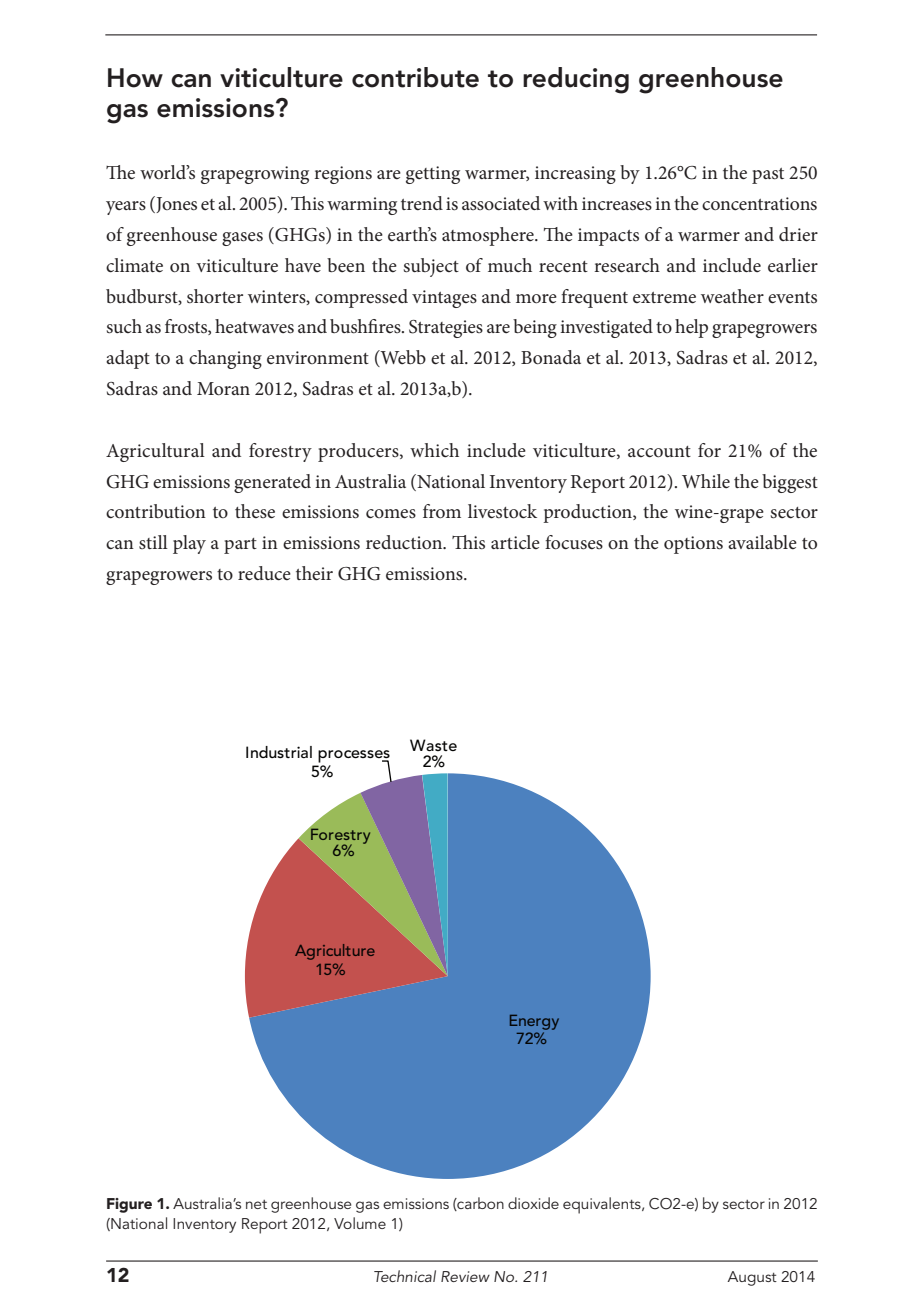 The height and width of the page is (1311, 924). Describe the element at coordinates (279, 752) in the page. I see `Industrial` at that location.
